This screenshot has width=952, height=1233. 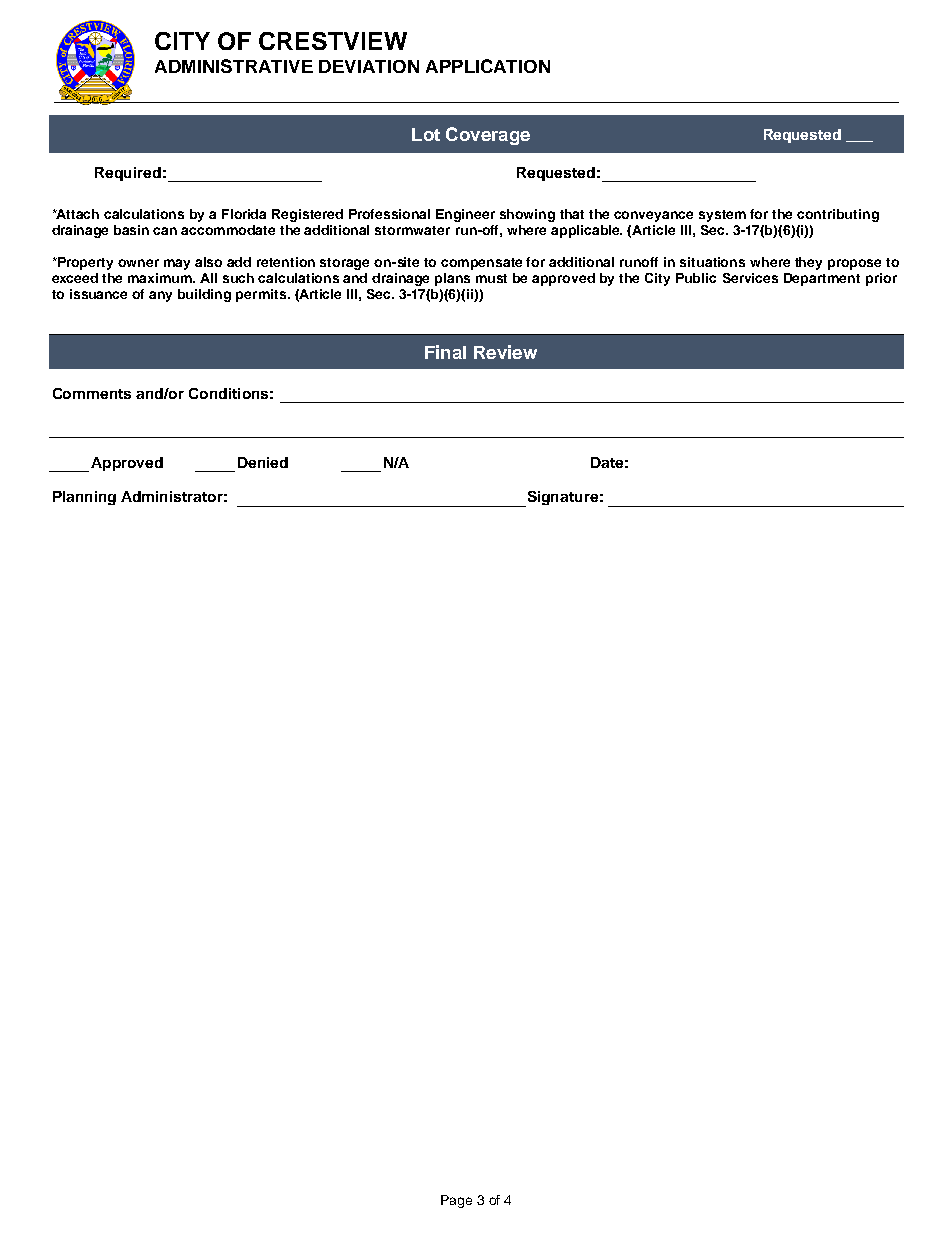 What do you see at coordinates (445, 352) in the screenshot?
I see `Final` at bounding box center [445, 352].
